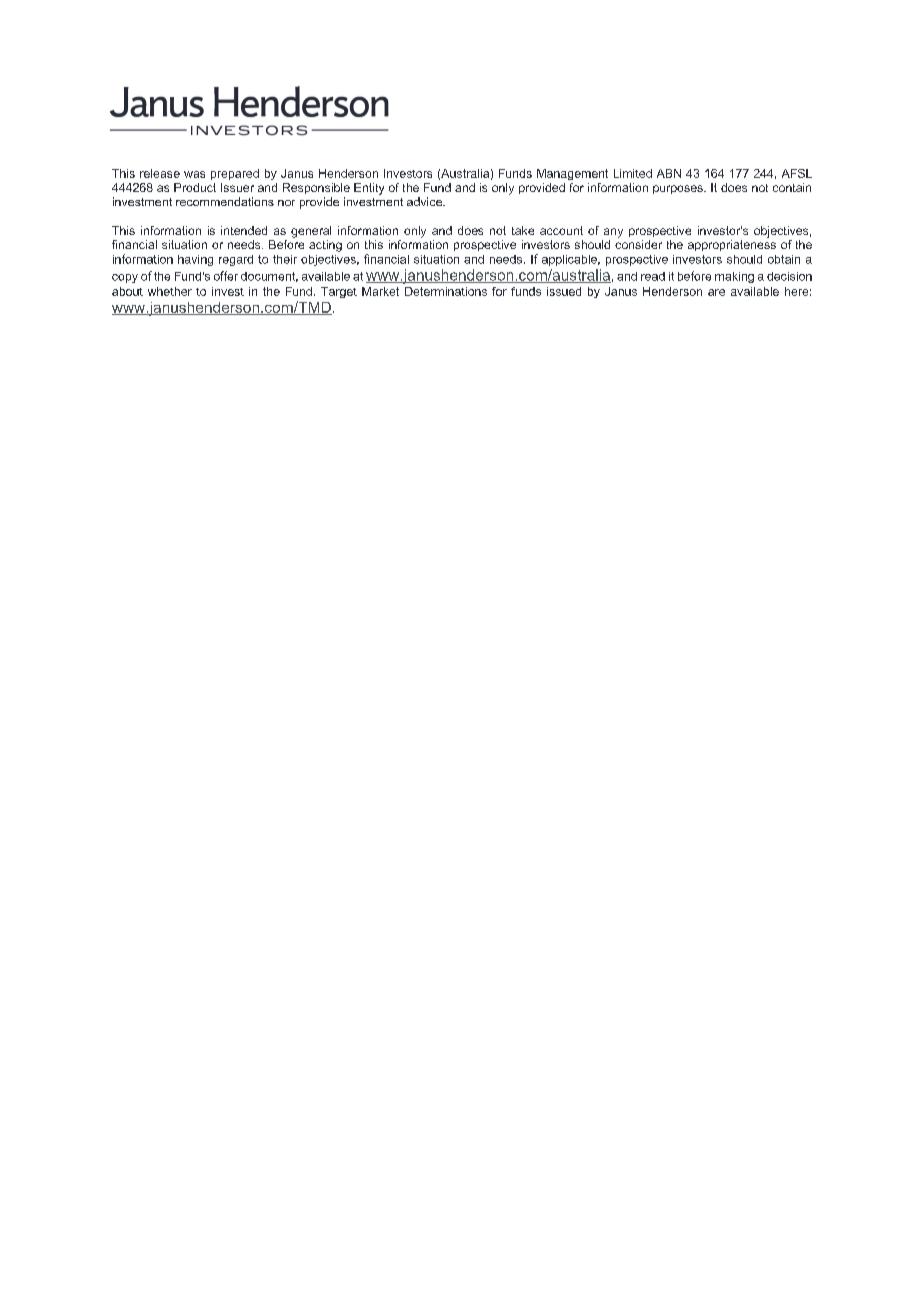 Image resolution: width=924 pixels, height=1308 pixels. Describe the element at coordinates (784, 259) in the document. I see `obtain` at that location.
